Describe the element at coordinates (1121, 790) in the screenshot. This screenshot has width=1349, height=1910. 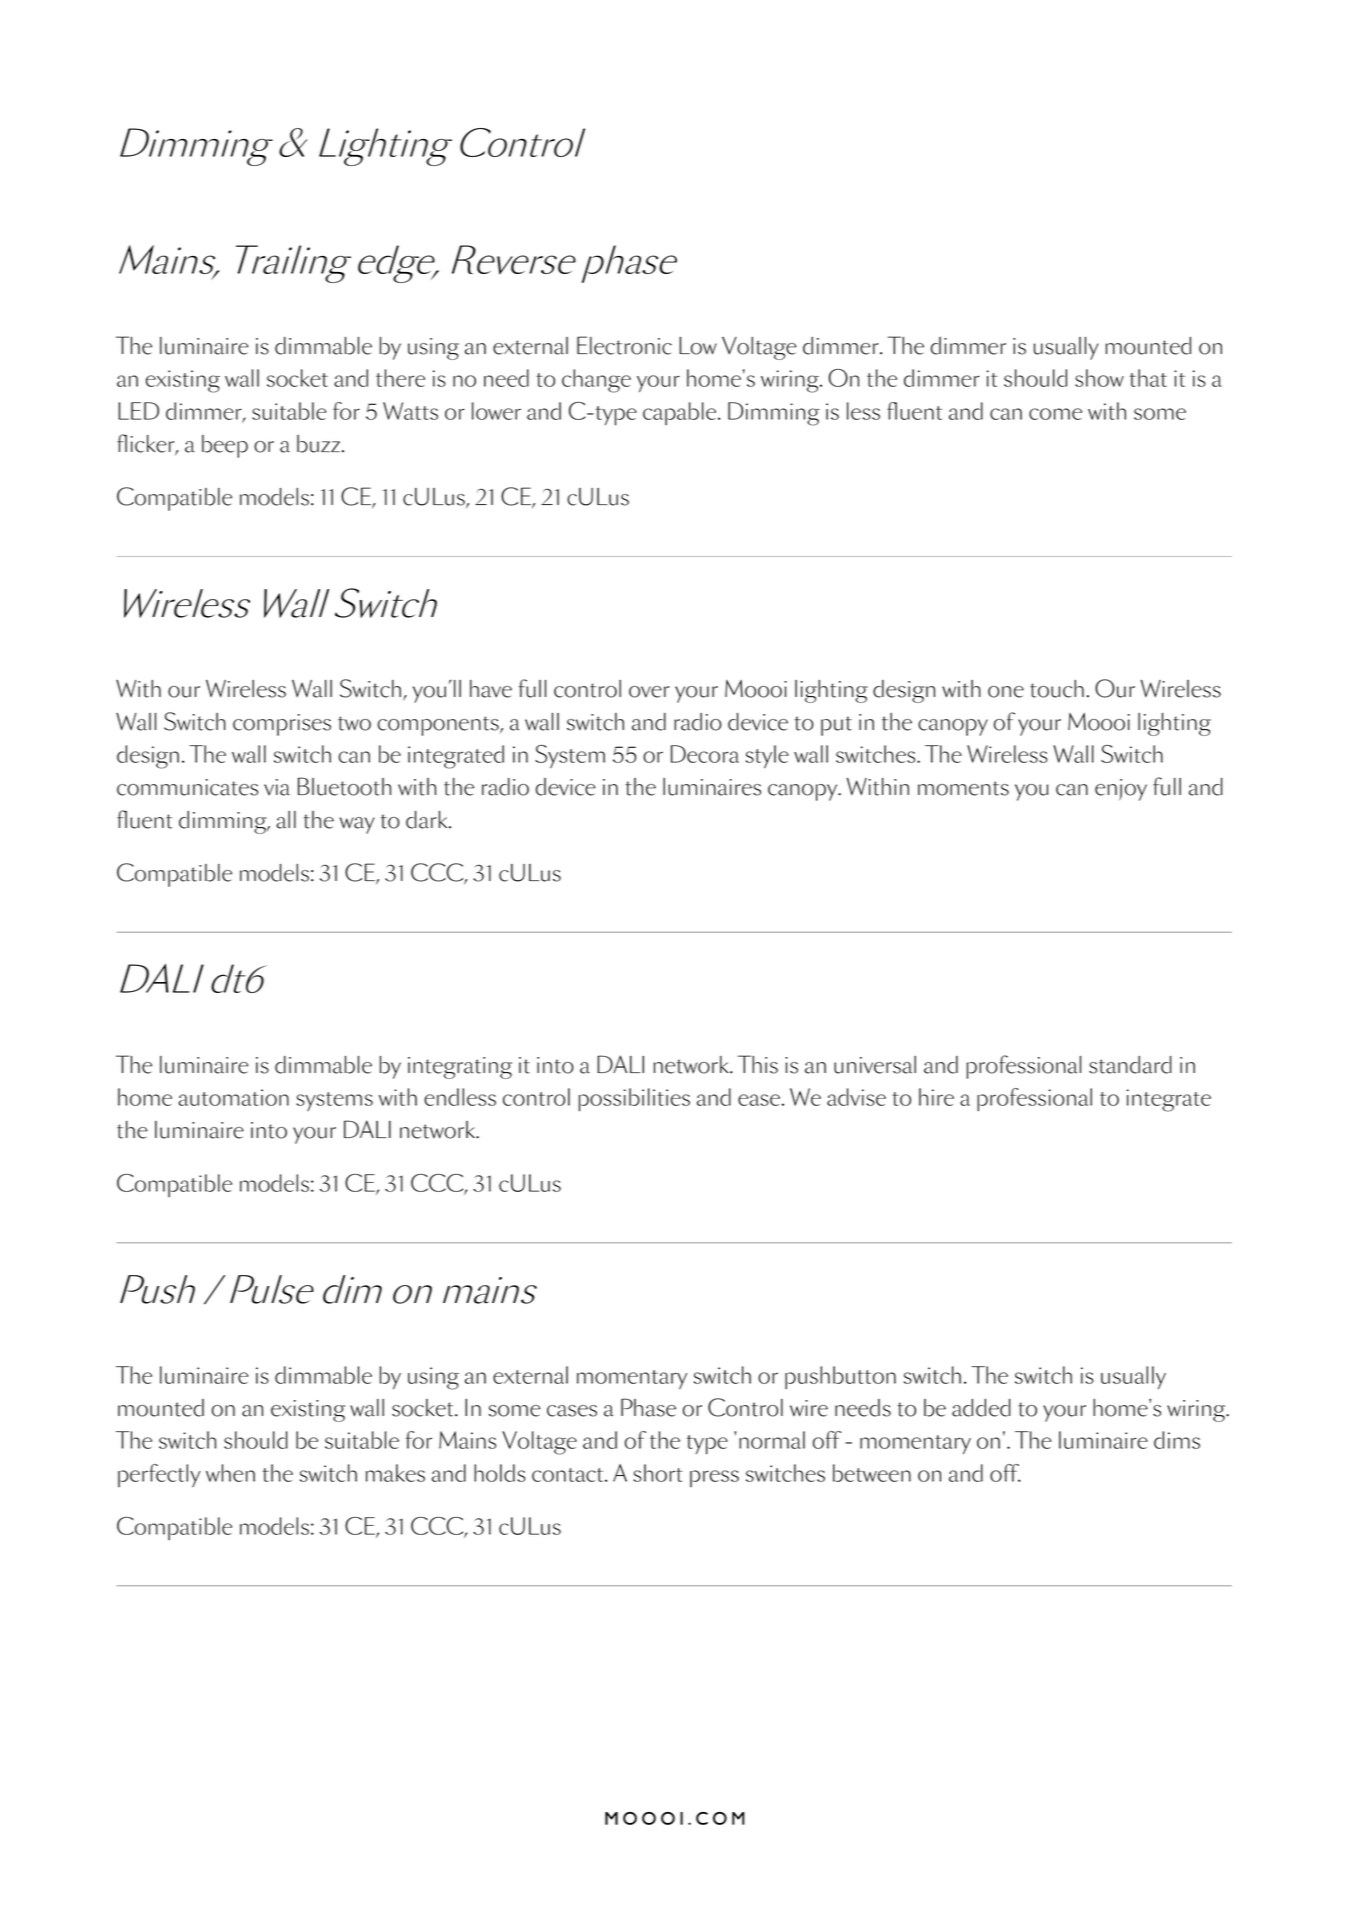
I see `enjoy` at that location.
